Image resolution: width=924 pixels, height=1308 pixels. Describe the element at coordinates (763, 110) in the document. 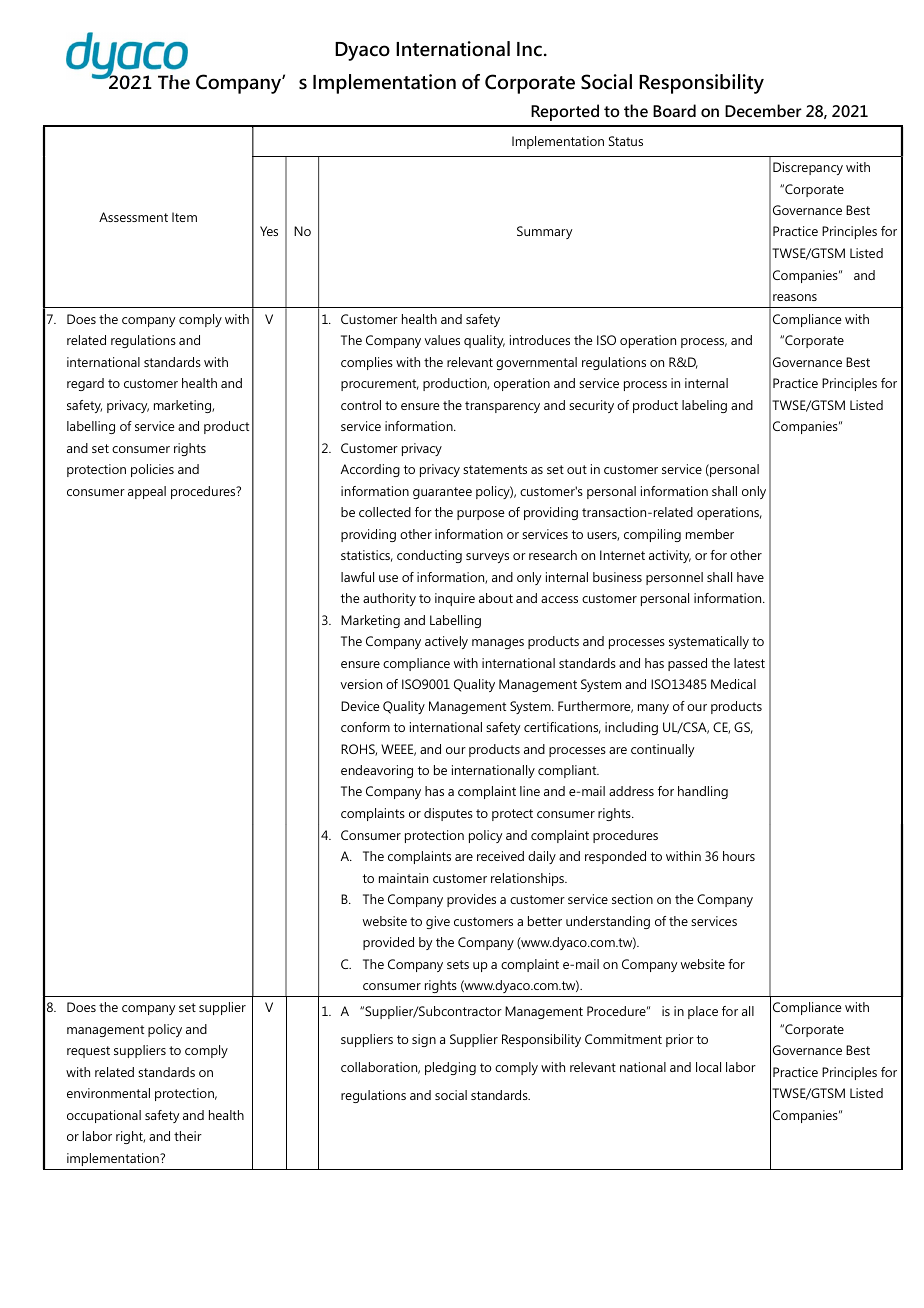

I see `December` at that location.
